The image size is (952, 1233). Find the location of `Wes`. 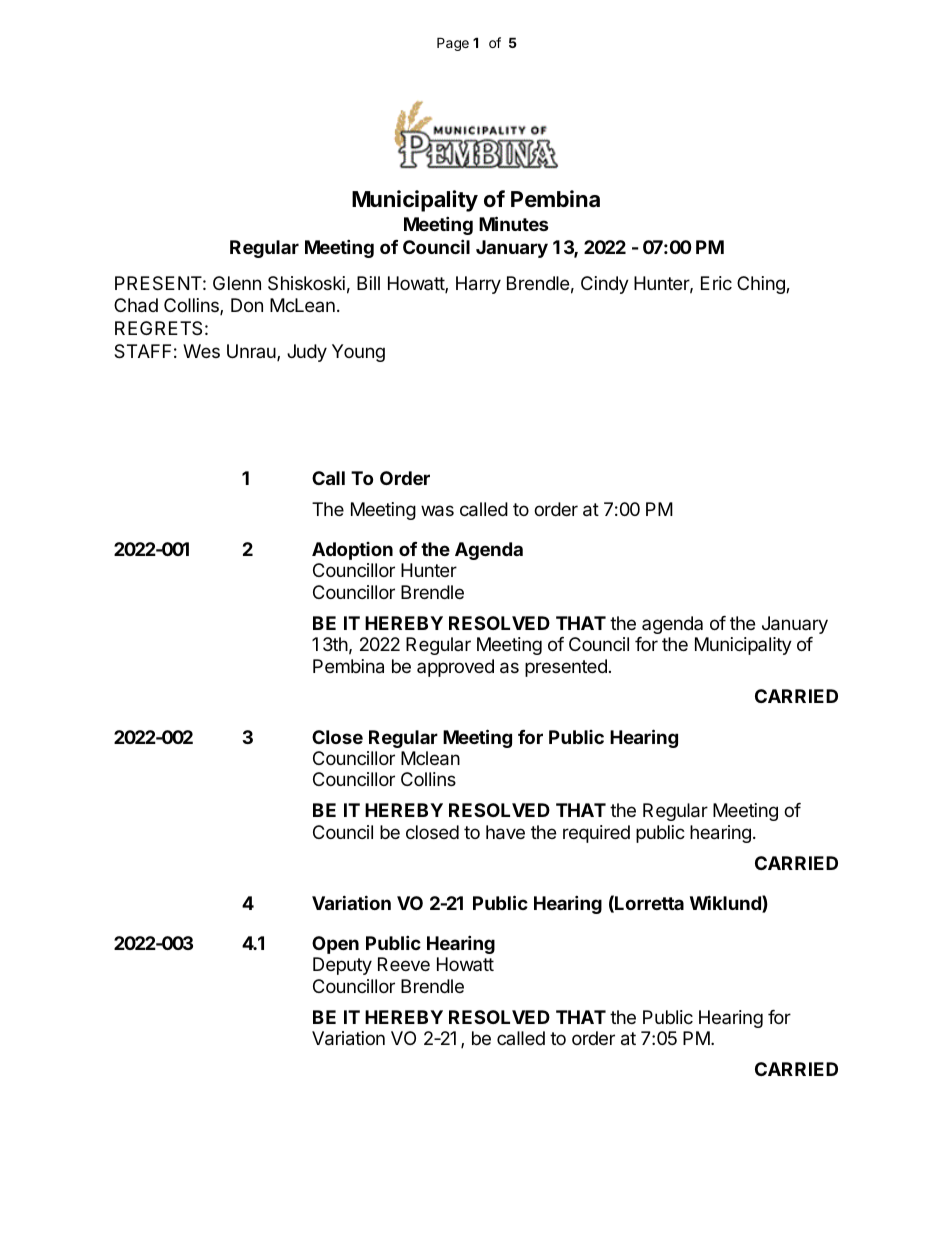

Wes is located at coordinates (201, 351).
